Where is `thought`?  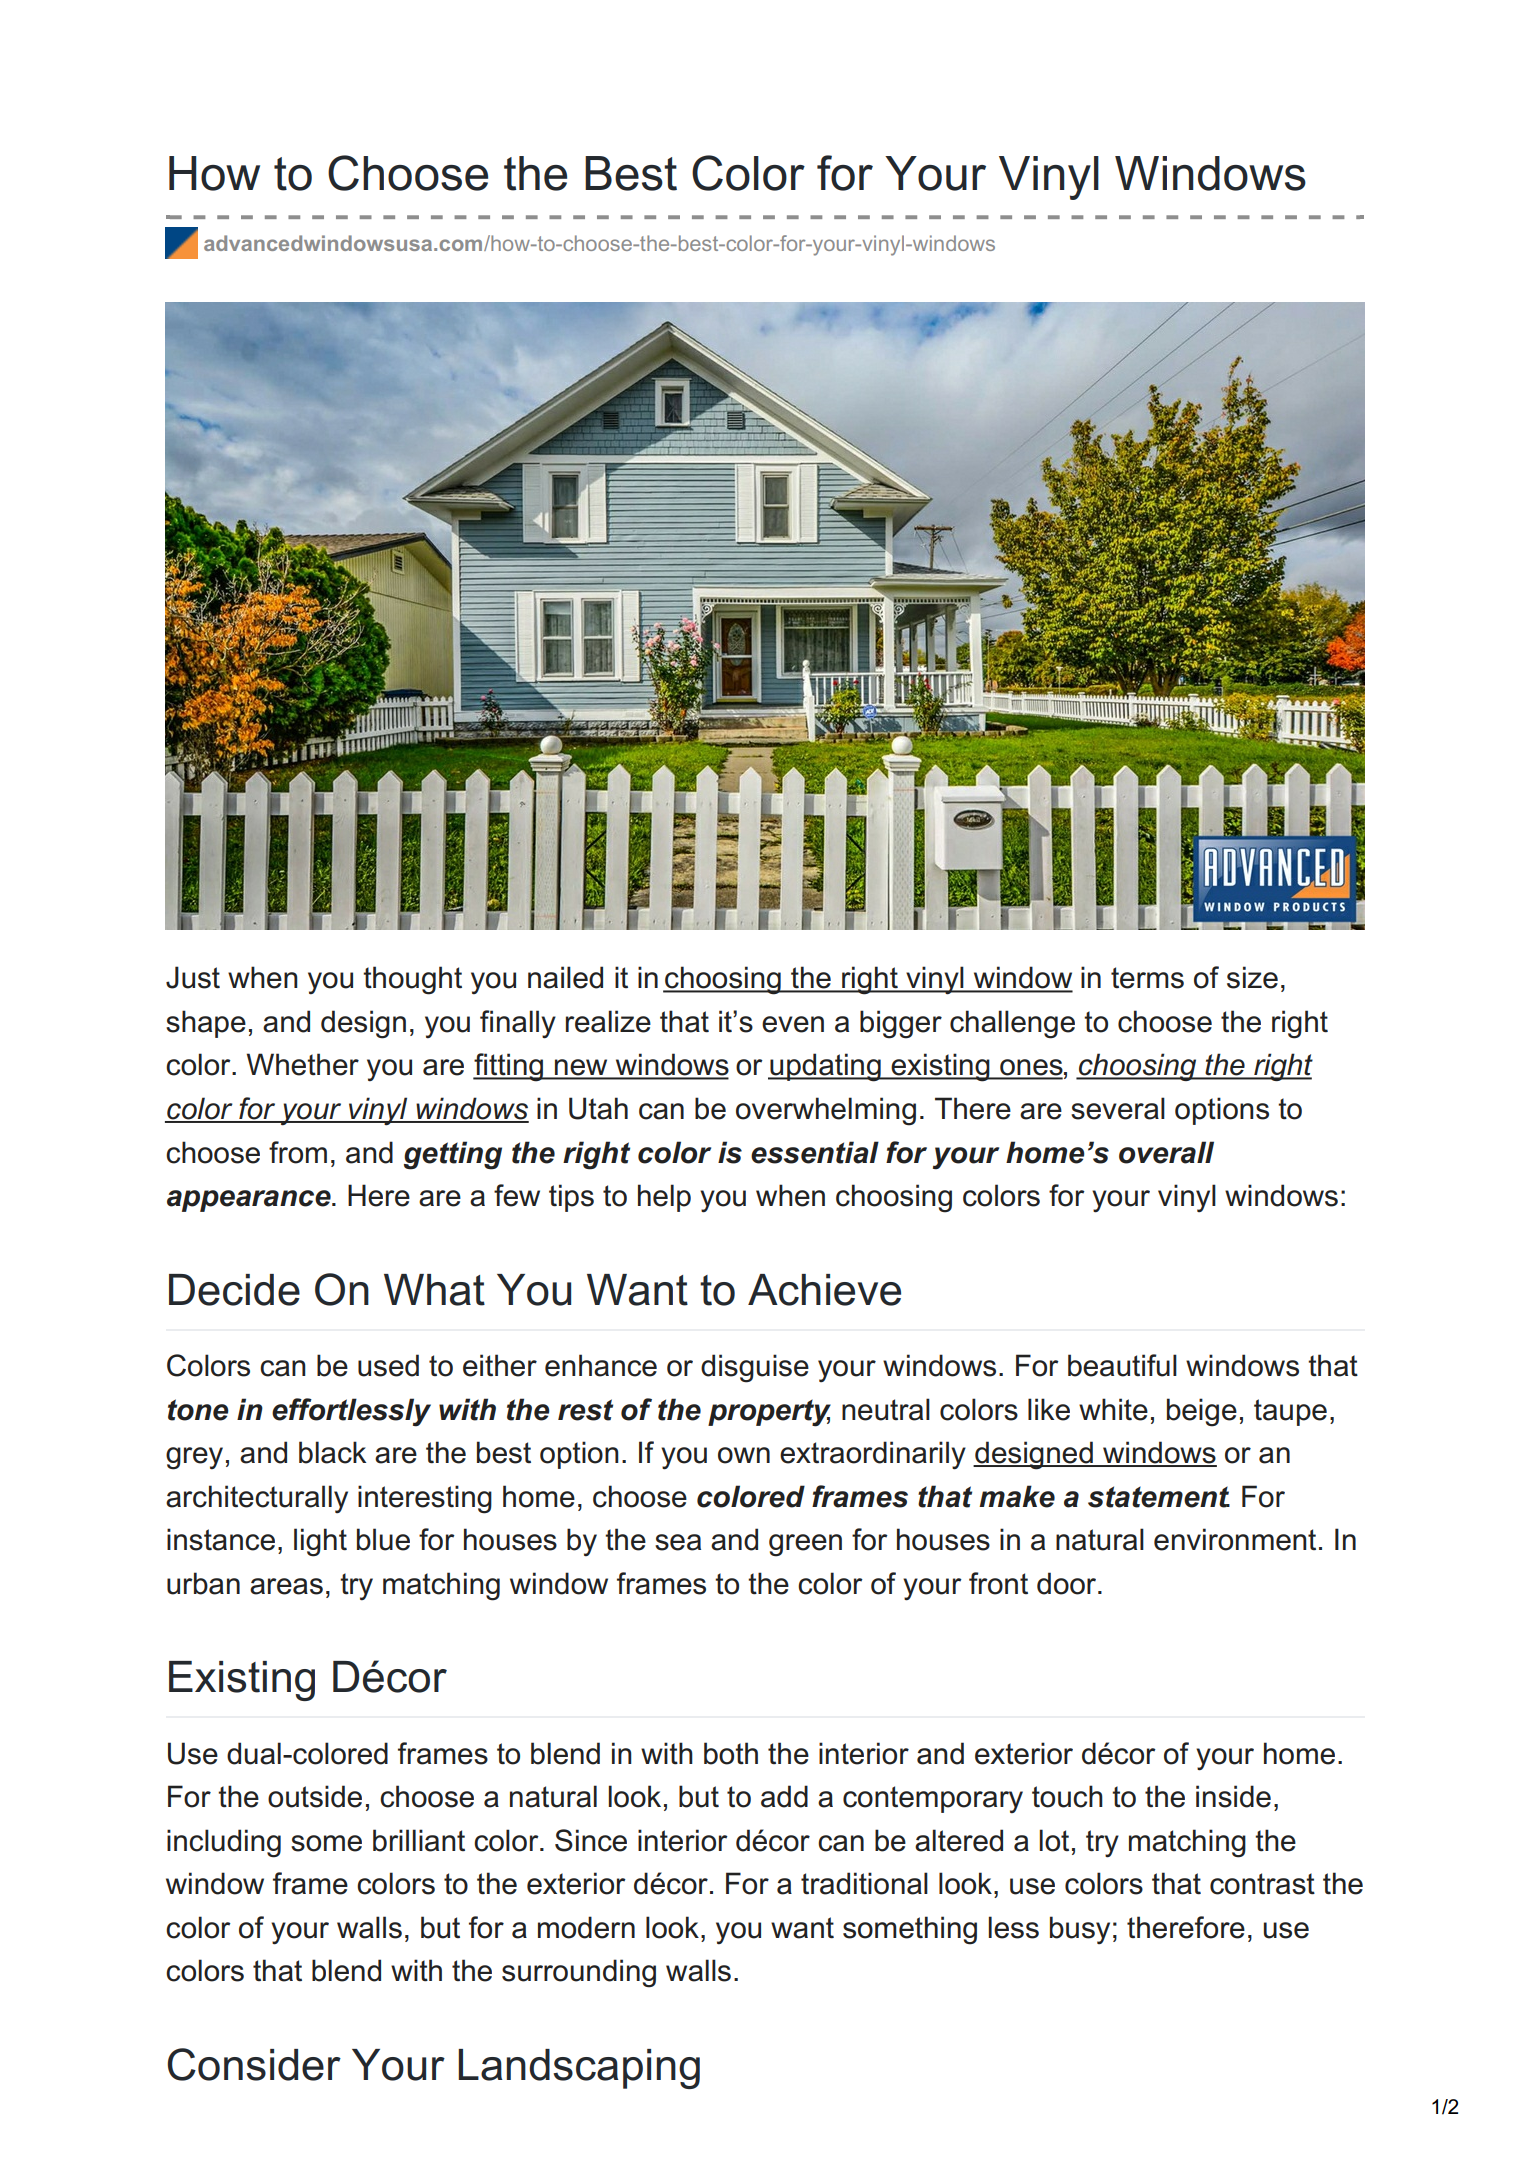
thought is located at coordinates (412, 980).
